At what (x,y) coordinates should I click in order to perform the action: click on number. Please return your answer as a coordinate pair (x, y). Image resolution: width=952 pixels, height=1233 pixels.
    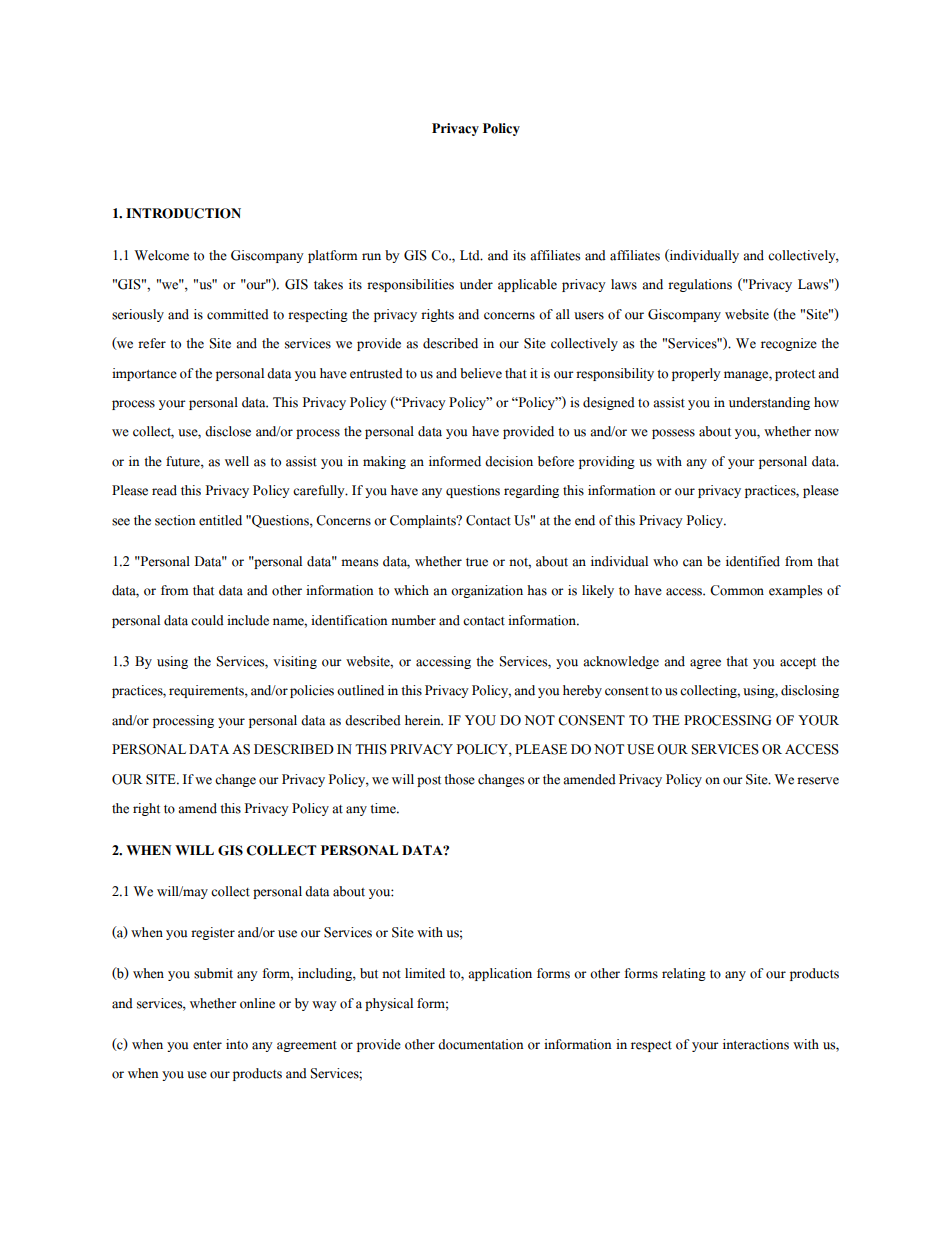
    Looking at the image, I should click on (413, 620).
